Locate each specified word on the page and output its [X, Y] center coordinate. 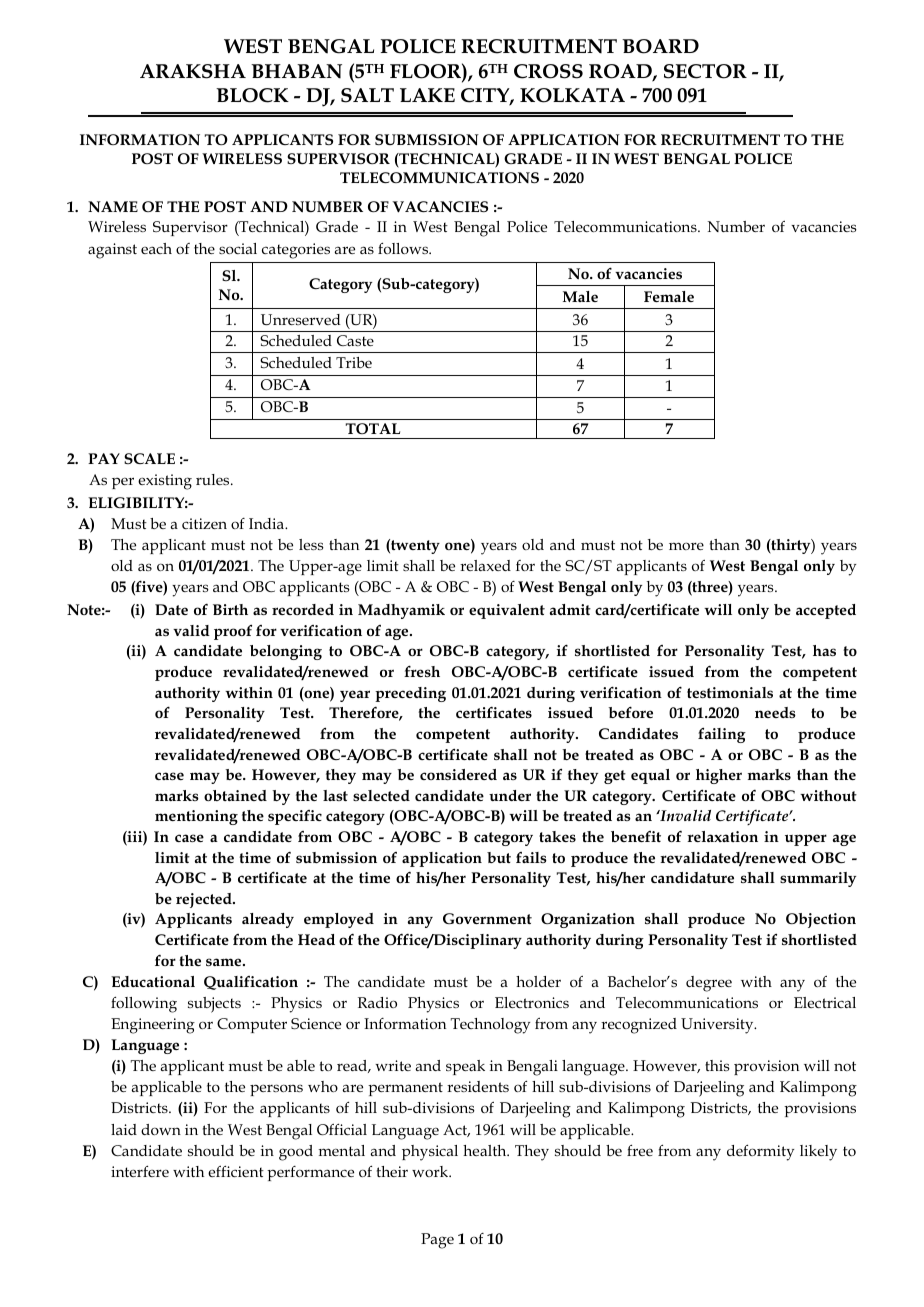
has [824, 650]
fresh [422, 671]
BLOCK [252, 95]
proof [233, 632]
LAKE [427, 95]
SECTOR [705, 71]
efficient [236, 1171]
